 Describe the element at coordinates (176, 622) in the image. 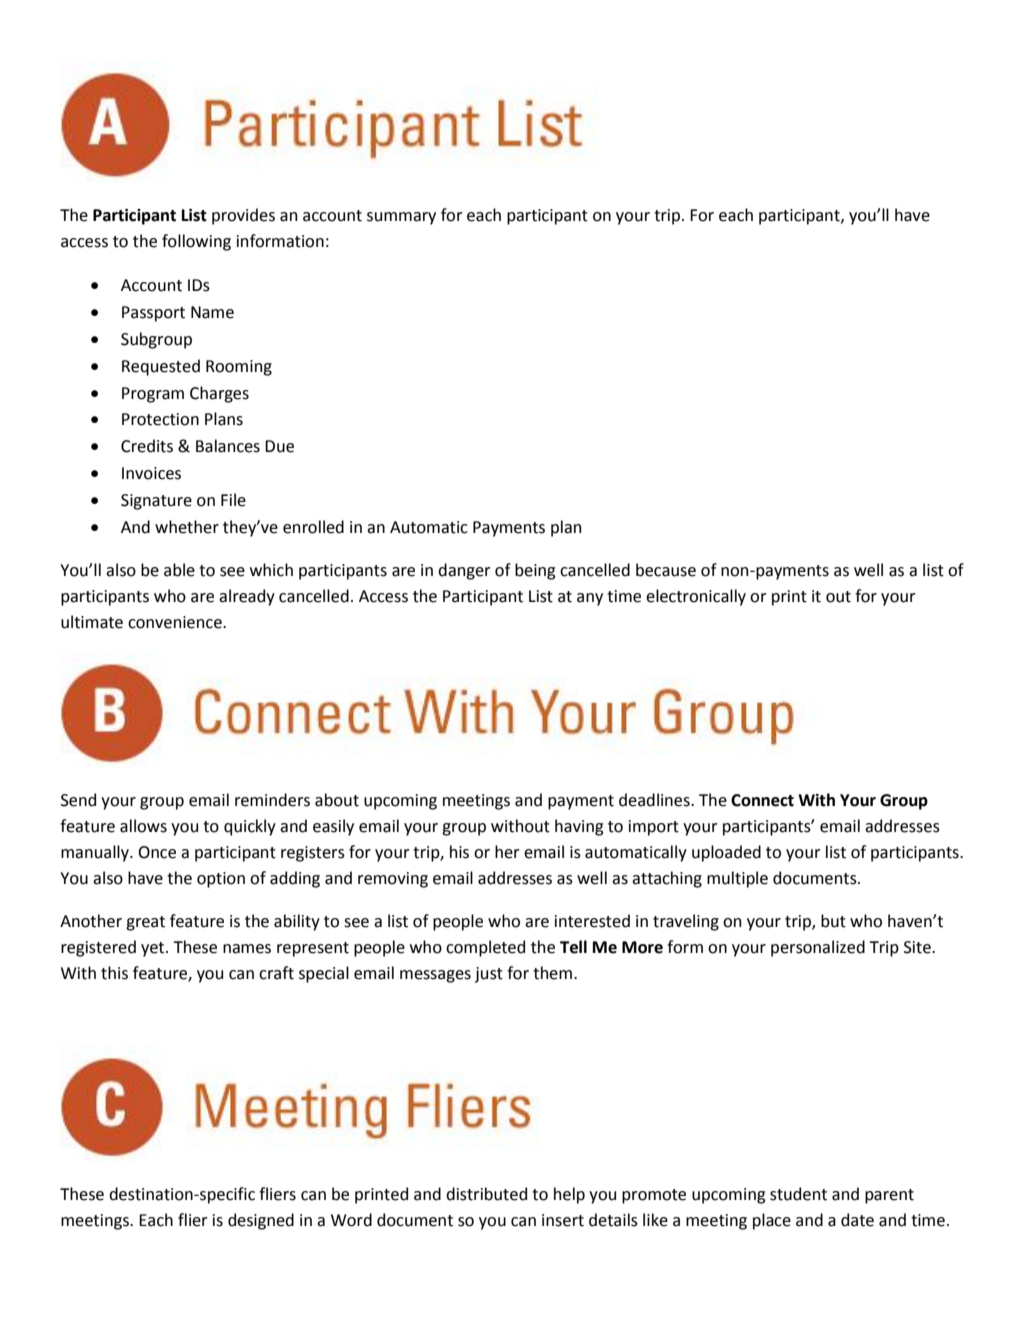

I see `convenience` at that location.
